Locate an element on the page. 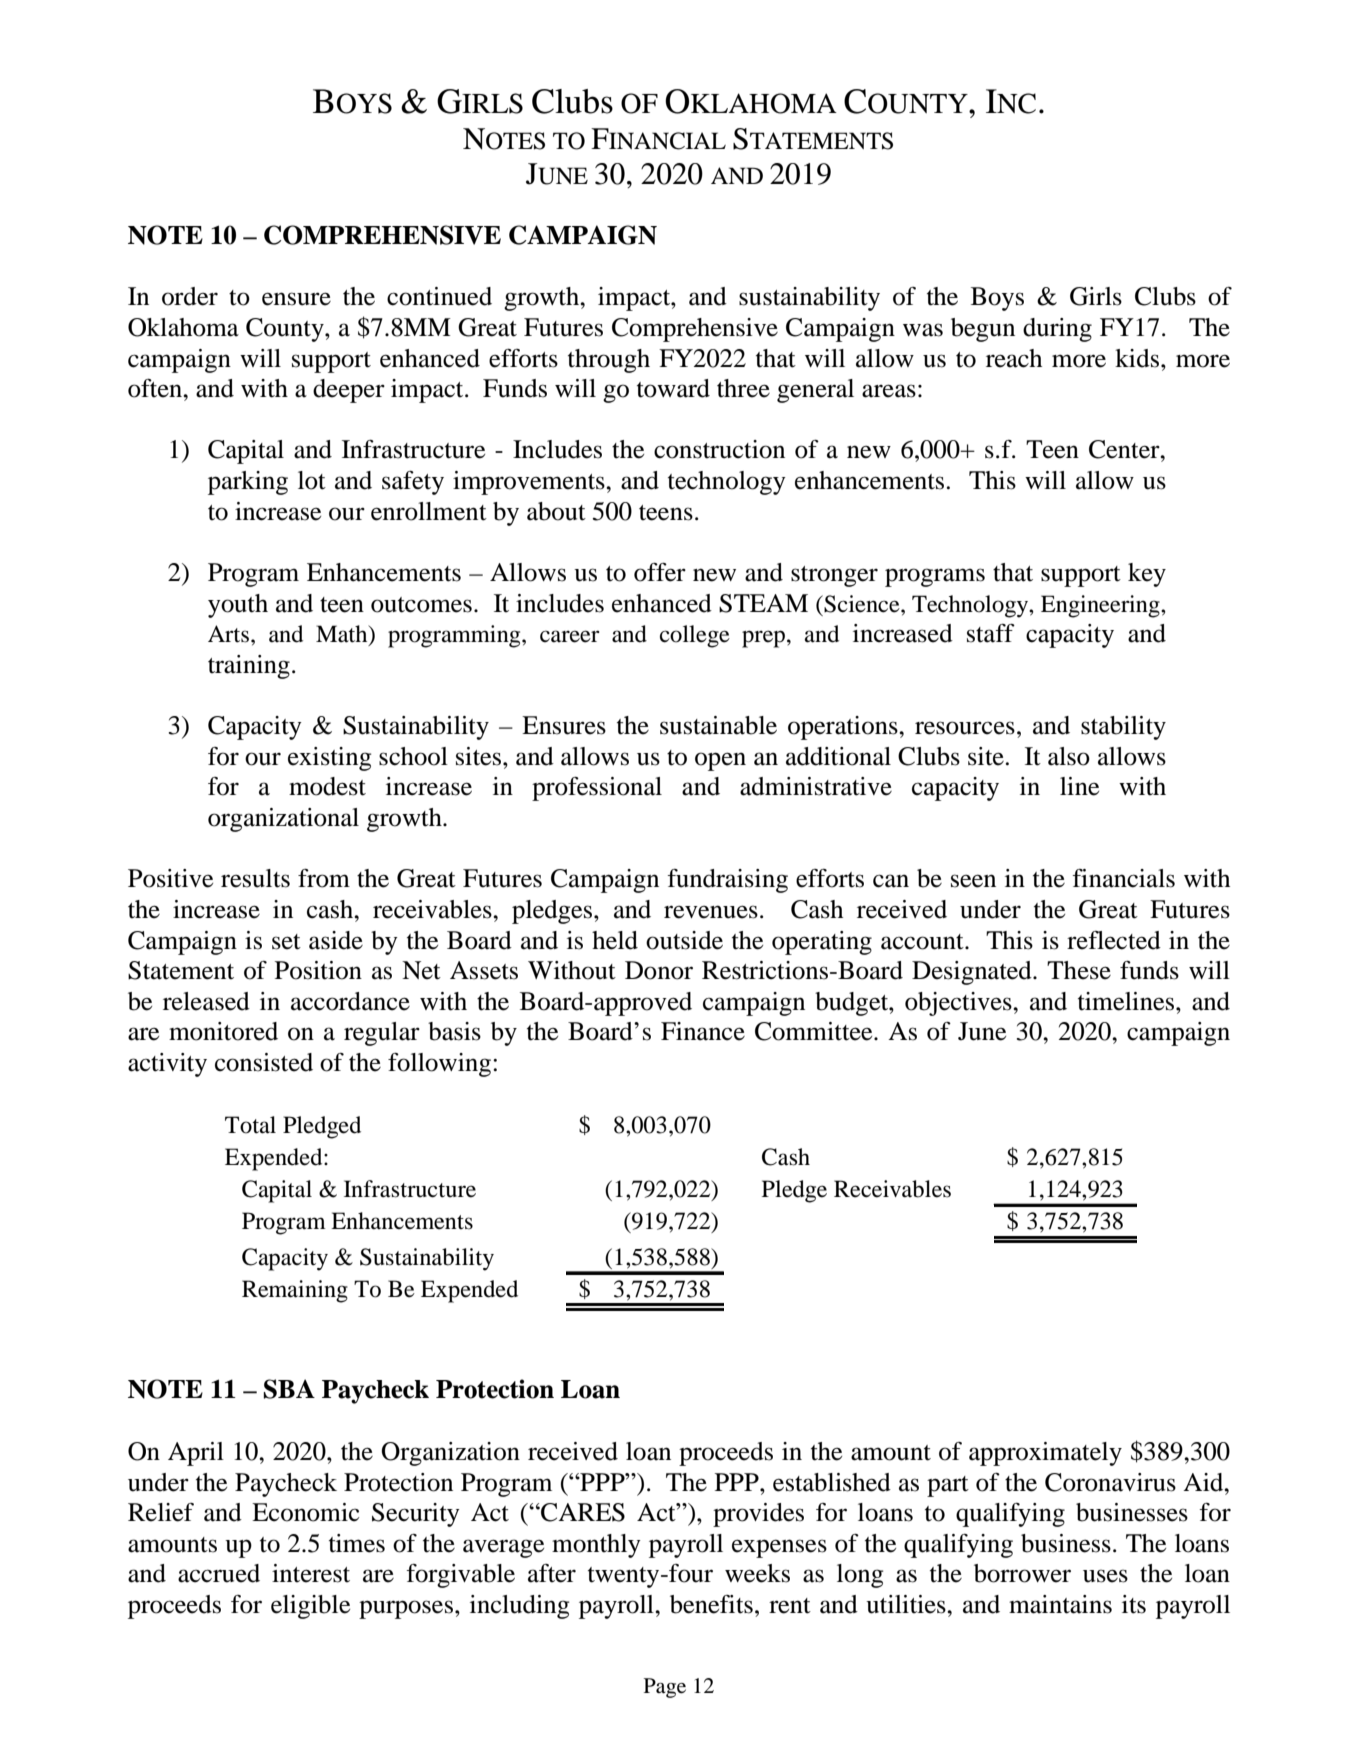 The height and width of the page is (1758, 1358). during is located at coordinates (1057, 330).
